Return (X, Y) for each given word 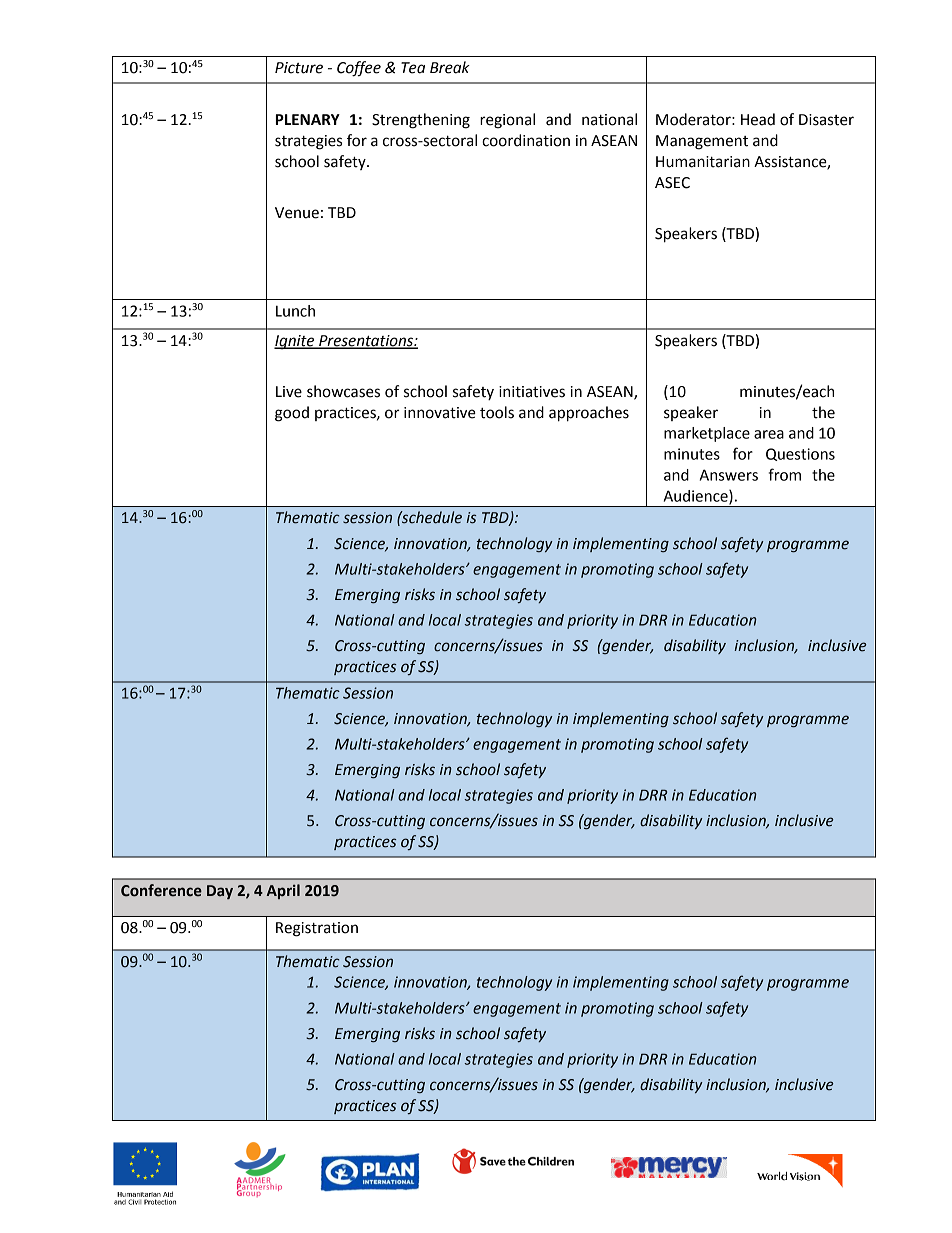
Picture (299, 68)
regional (507, 121)
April (283, 891)
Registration (317, 929)
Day (220, 892)
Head (758, 119)
